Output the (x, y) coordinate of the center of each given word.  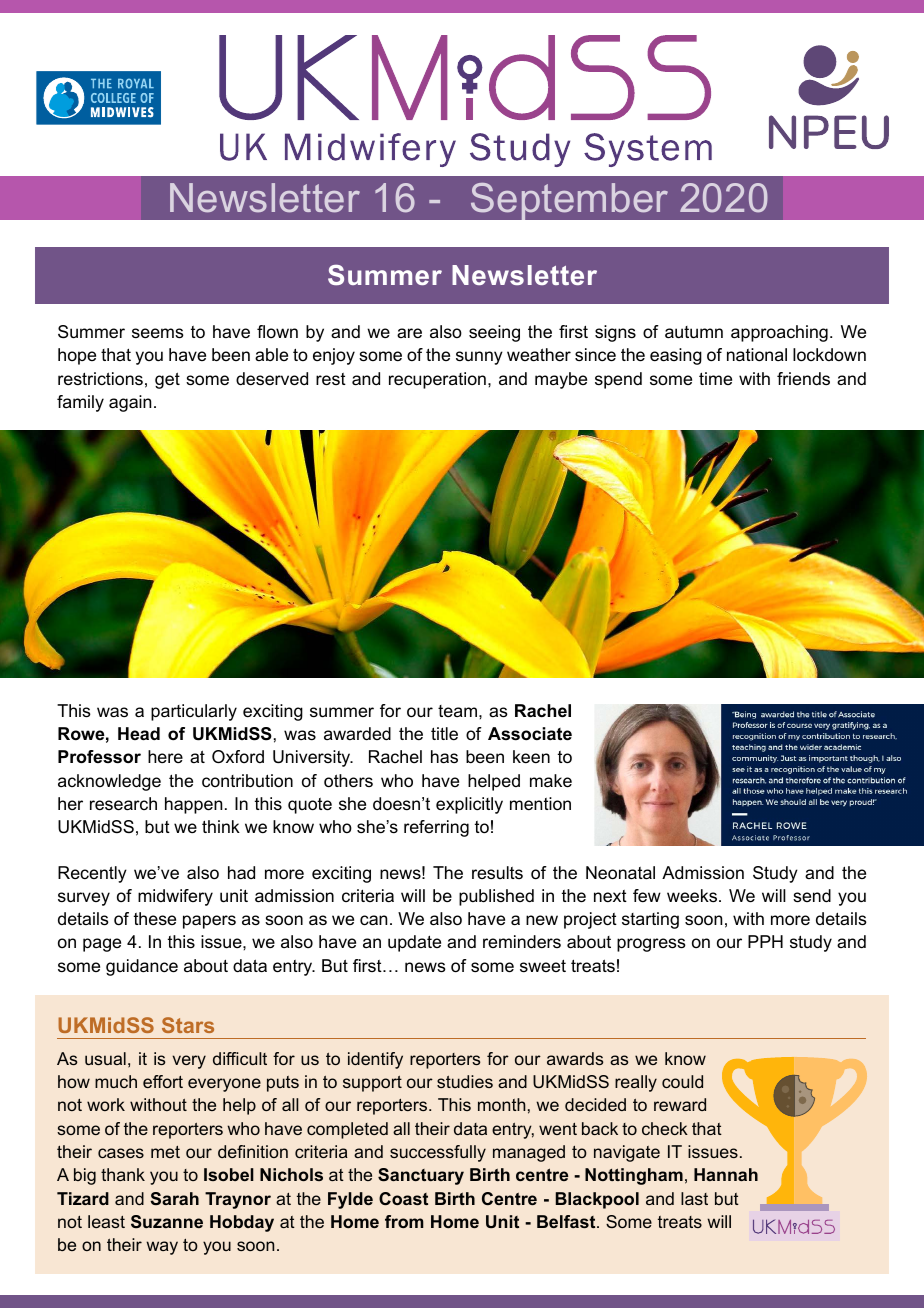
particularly (194, 712)
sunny (479, 358)
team (457, 711)
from (404, 1221)
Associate (530, 734)
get (167, 380)
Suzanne (167, 1221)
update (414, 943)
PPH (765, 941)
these (155, 918)
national (757, 355)
